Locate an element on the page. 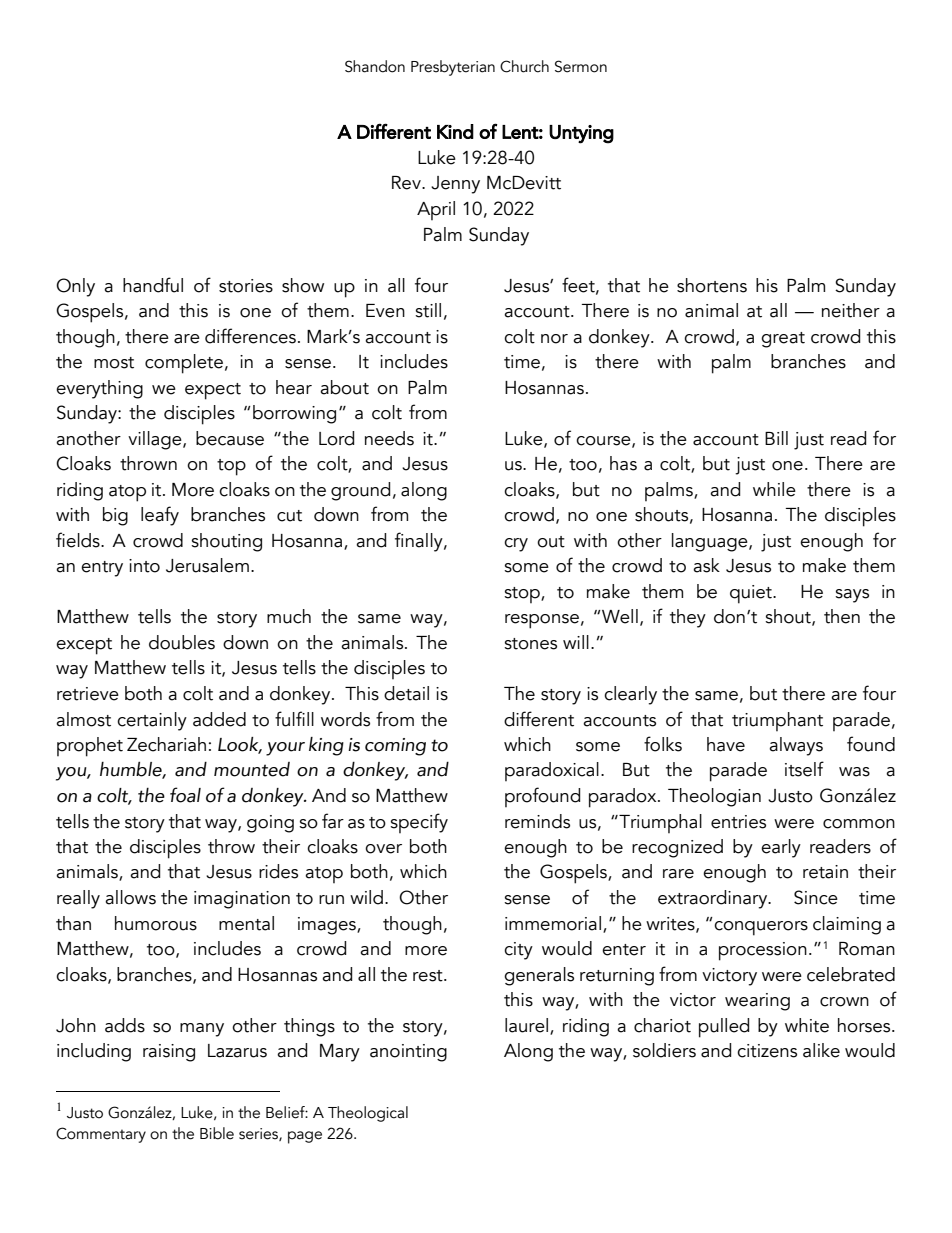  needs is located at coordinates (389, 438).
